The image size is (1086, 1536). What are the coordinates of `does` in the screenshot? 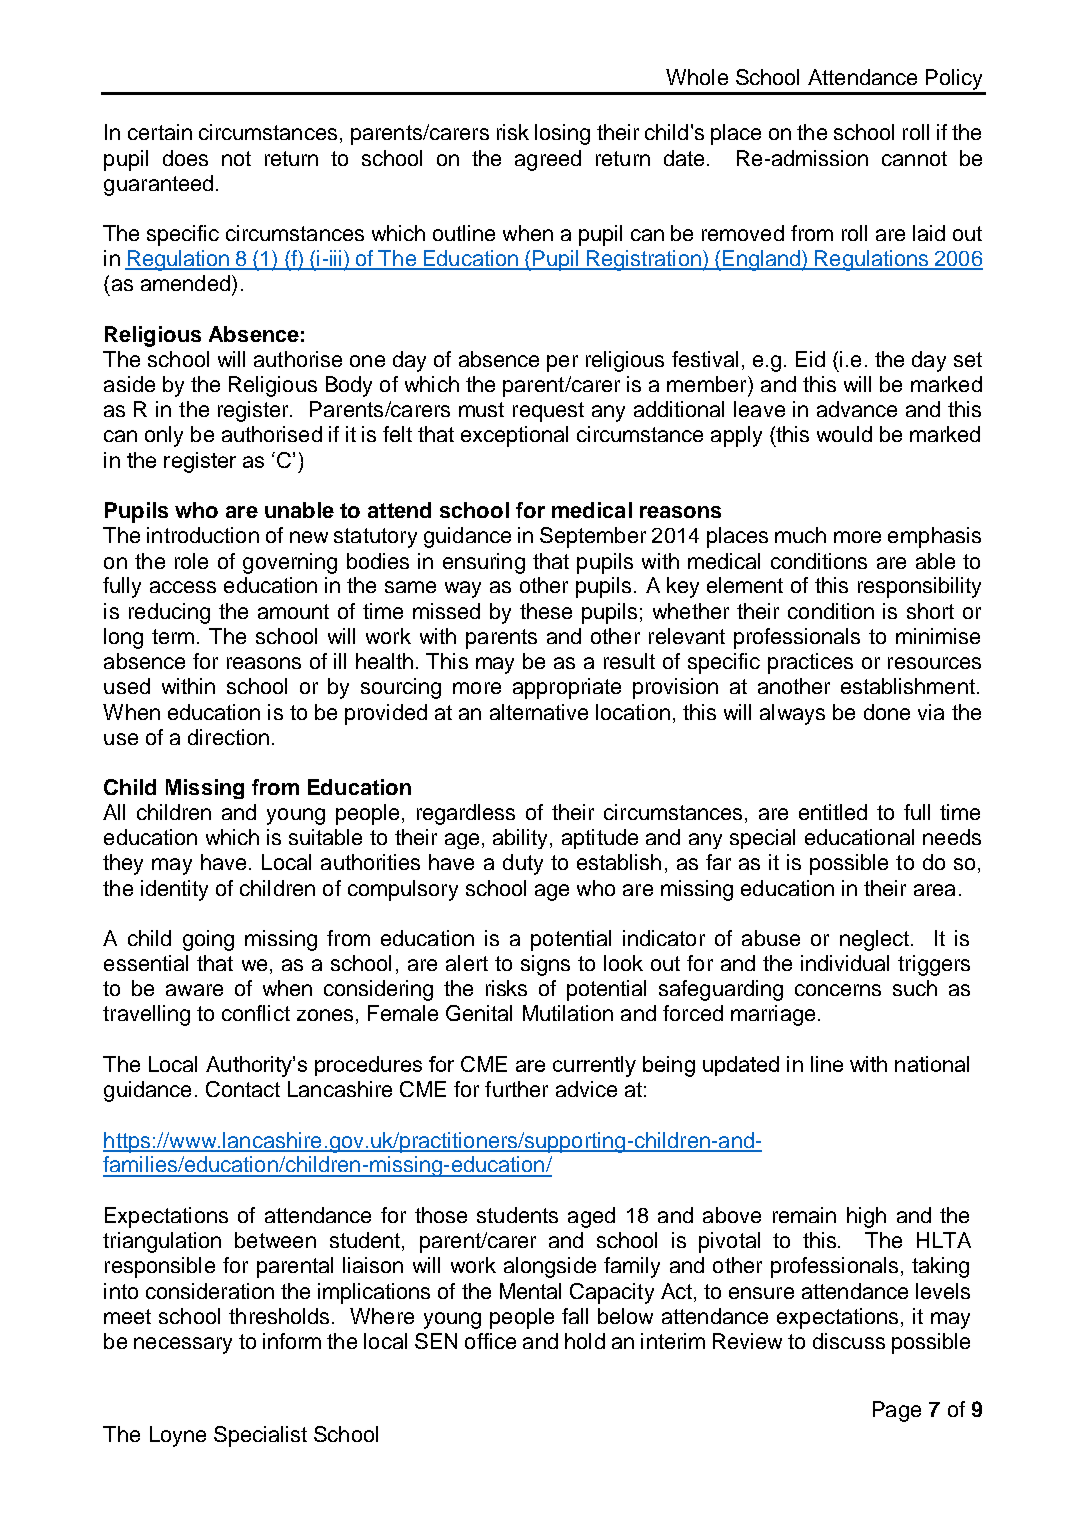 It's located at (185, 158).
